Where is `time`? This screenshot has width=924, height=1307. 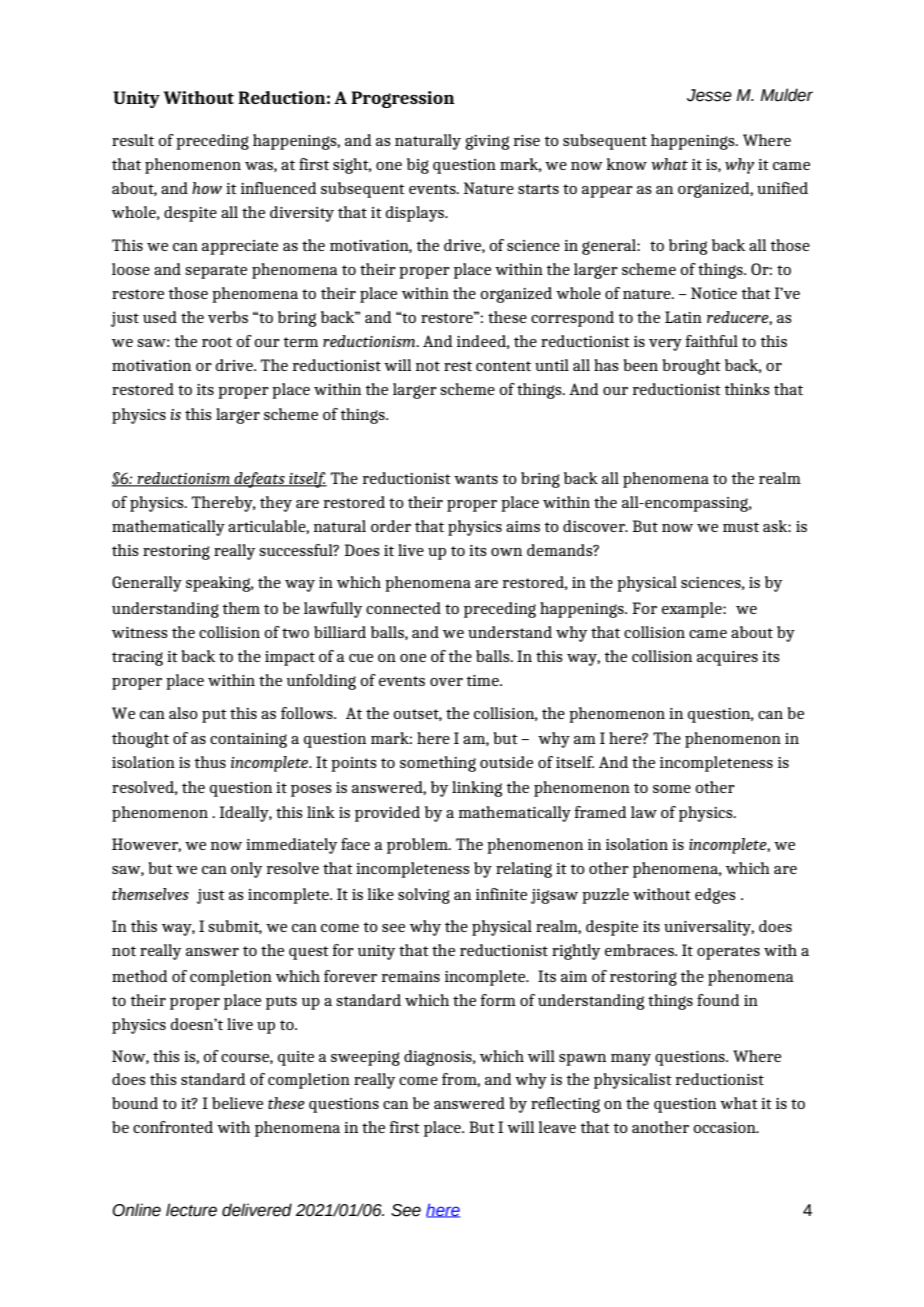 time is located at coordinates (483, 680).
